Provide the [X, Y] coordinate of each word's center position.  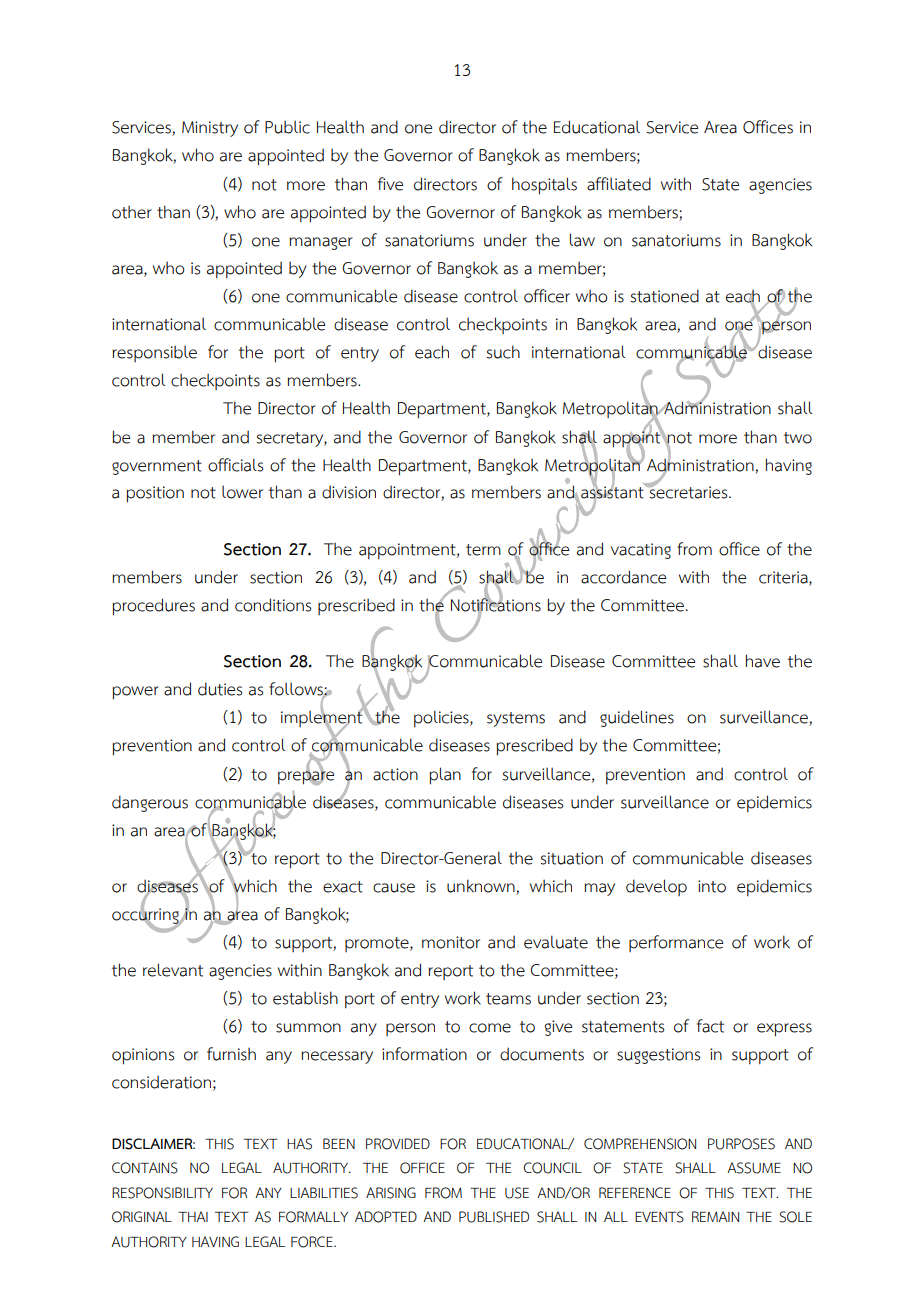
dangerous [150, 803]
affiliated [619, 184]
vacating [641, 551]
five [390, 184]
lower [242, 492]
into [712, 886]
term [483, 550]
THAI [193, 1216]
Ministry [210, 129]
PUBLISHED [494, 1217]
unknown [481, 886]
